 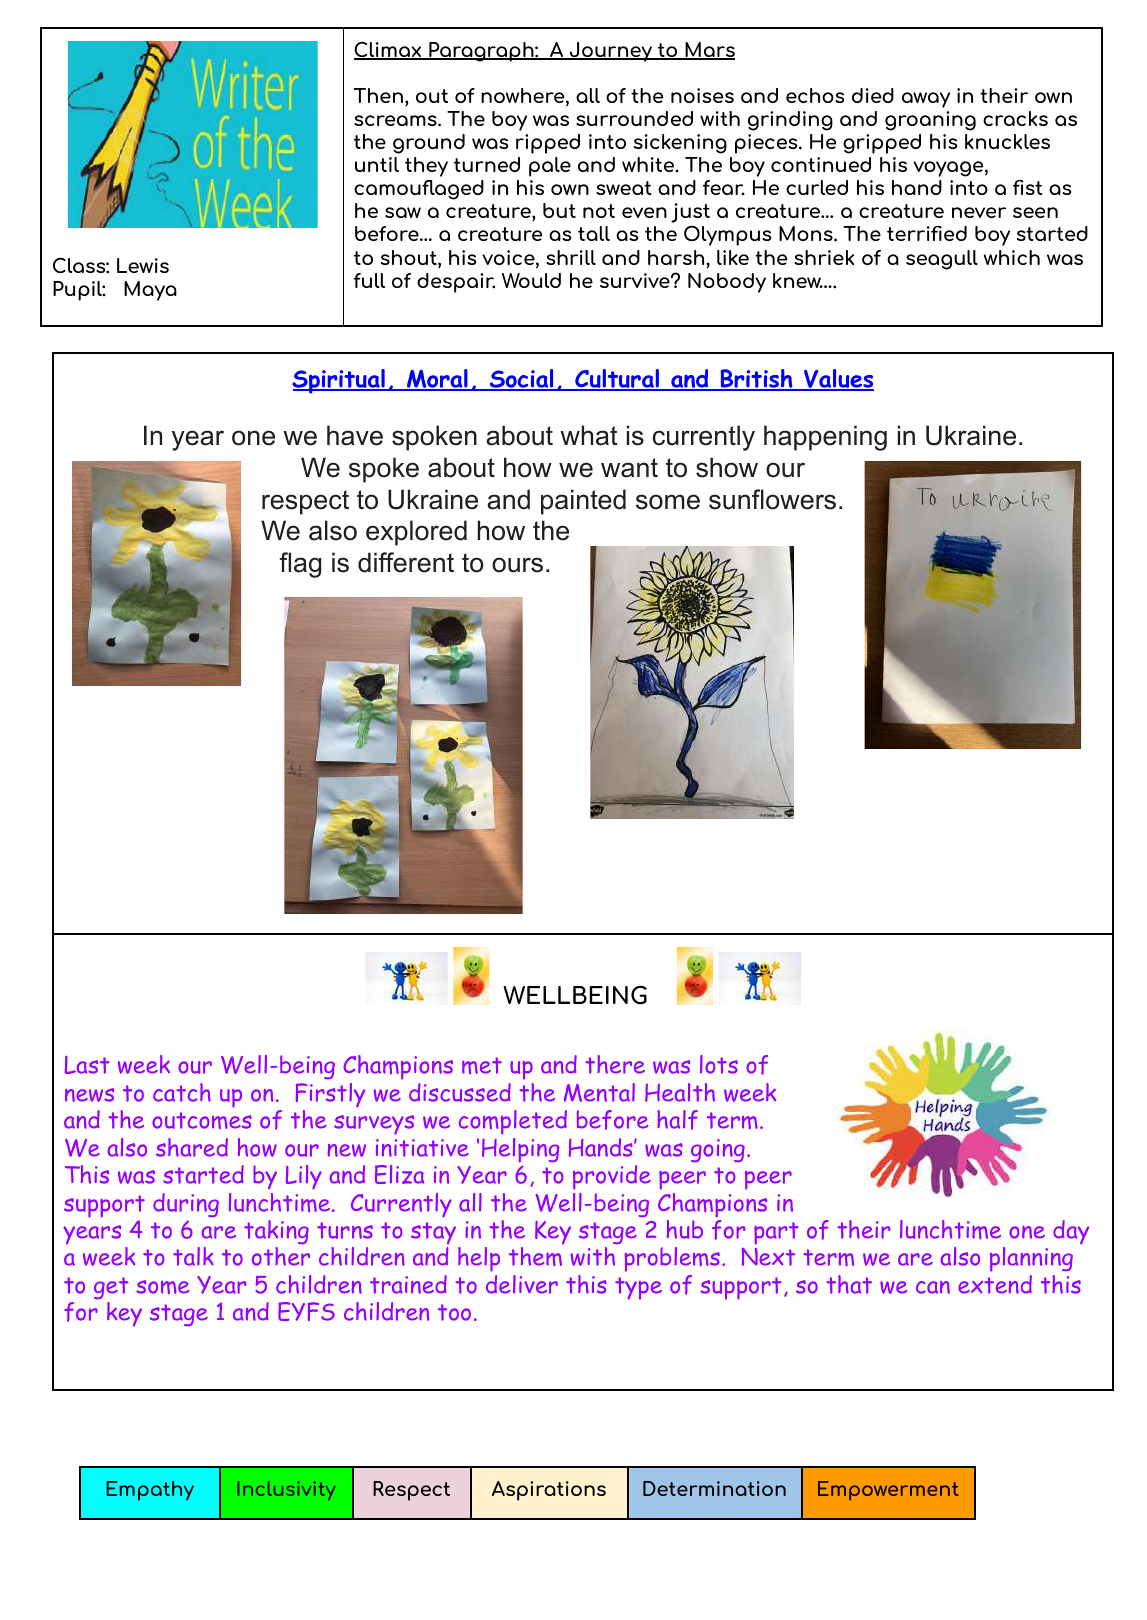 What do you see at coordinates (634, 118) in the screenshot?
I see `surrounded` at bounding box center [634, 118].
